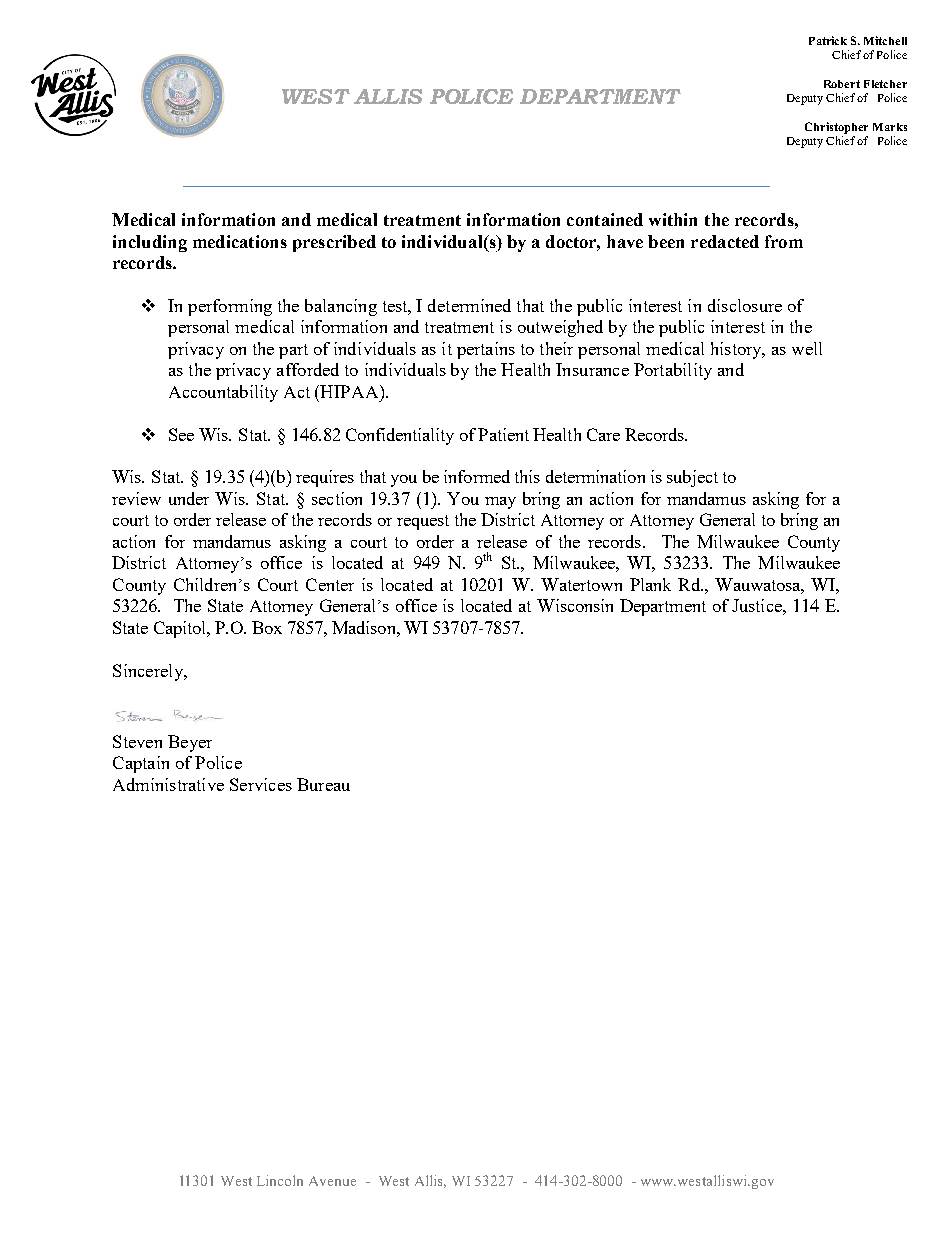 The width and height of the screenshot is (952, 1233). What do you see at coordinates (842, 84) in the screenshot?
I see `Robert` at bounding box center [842, 84].
